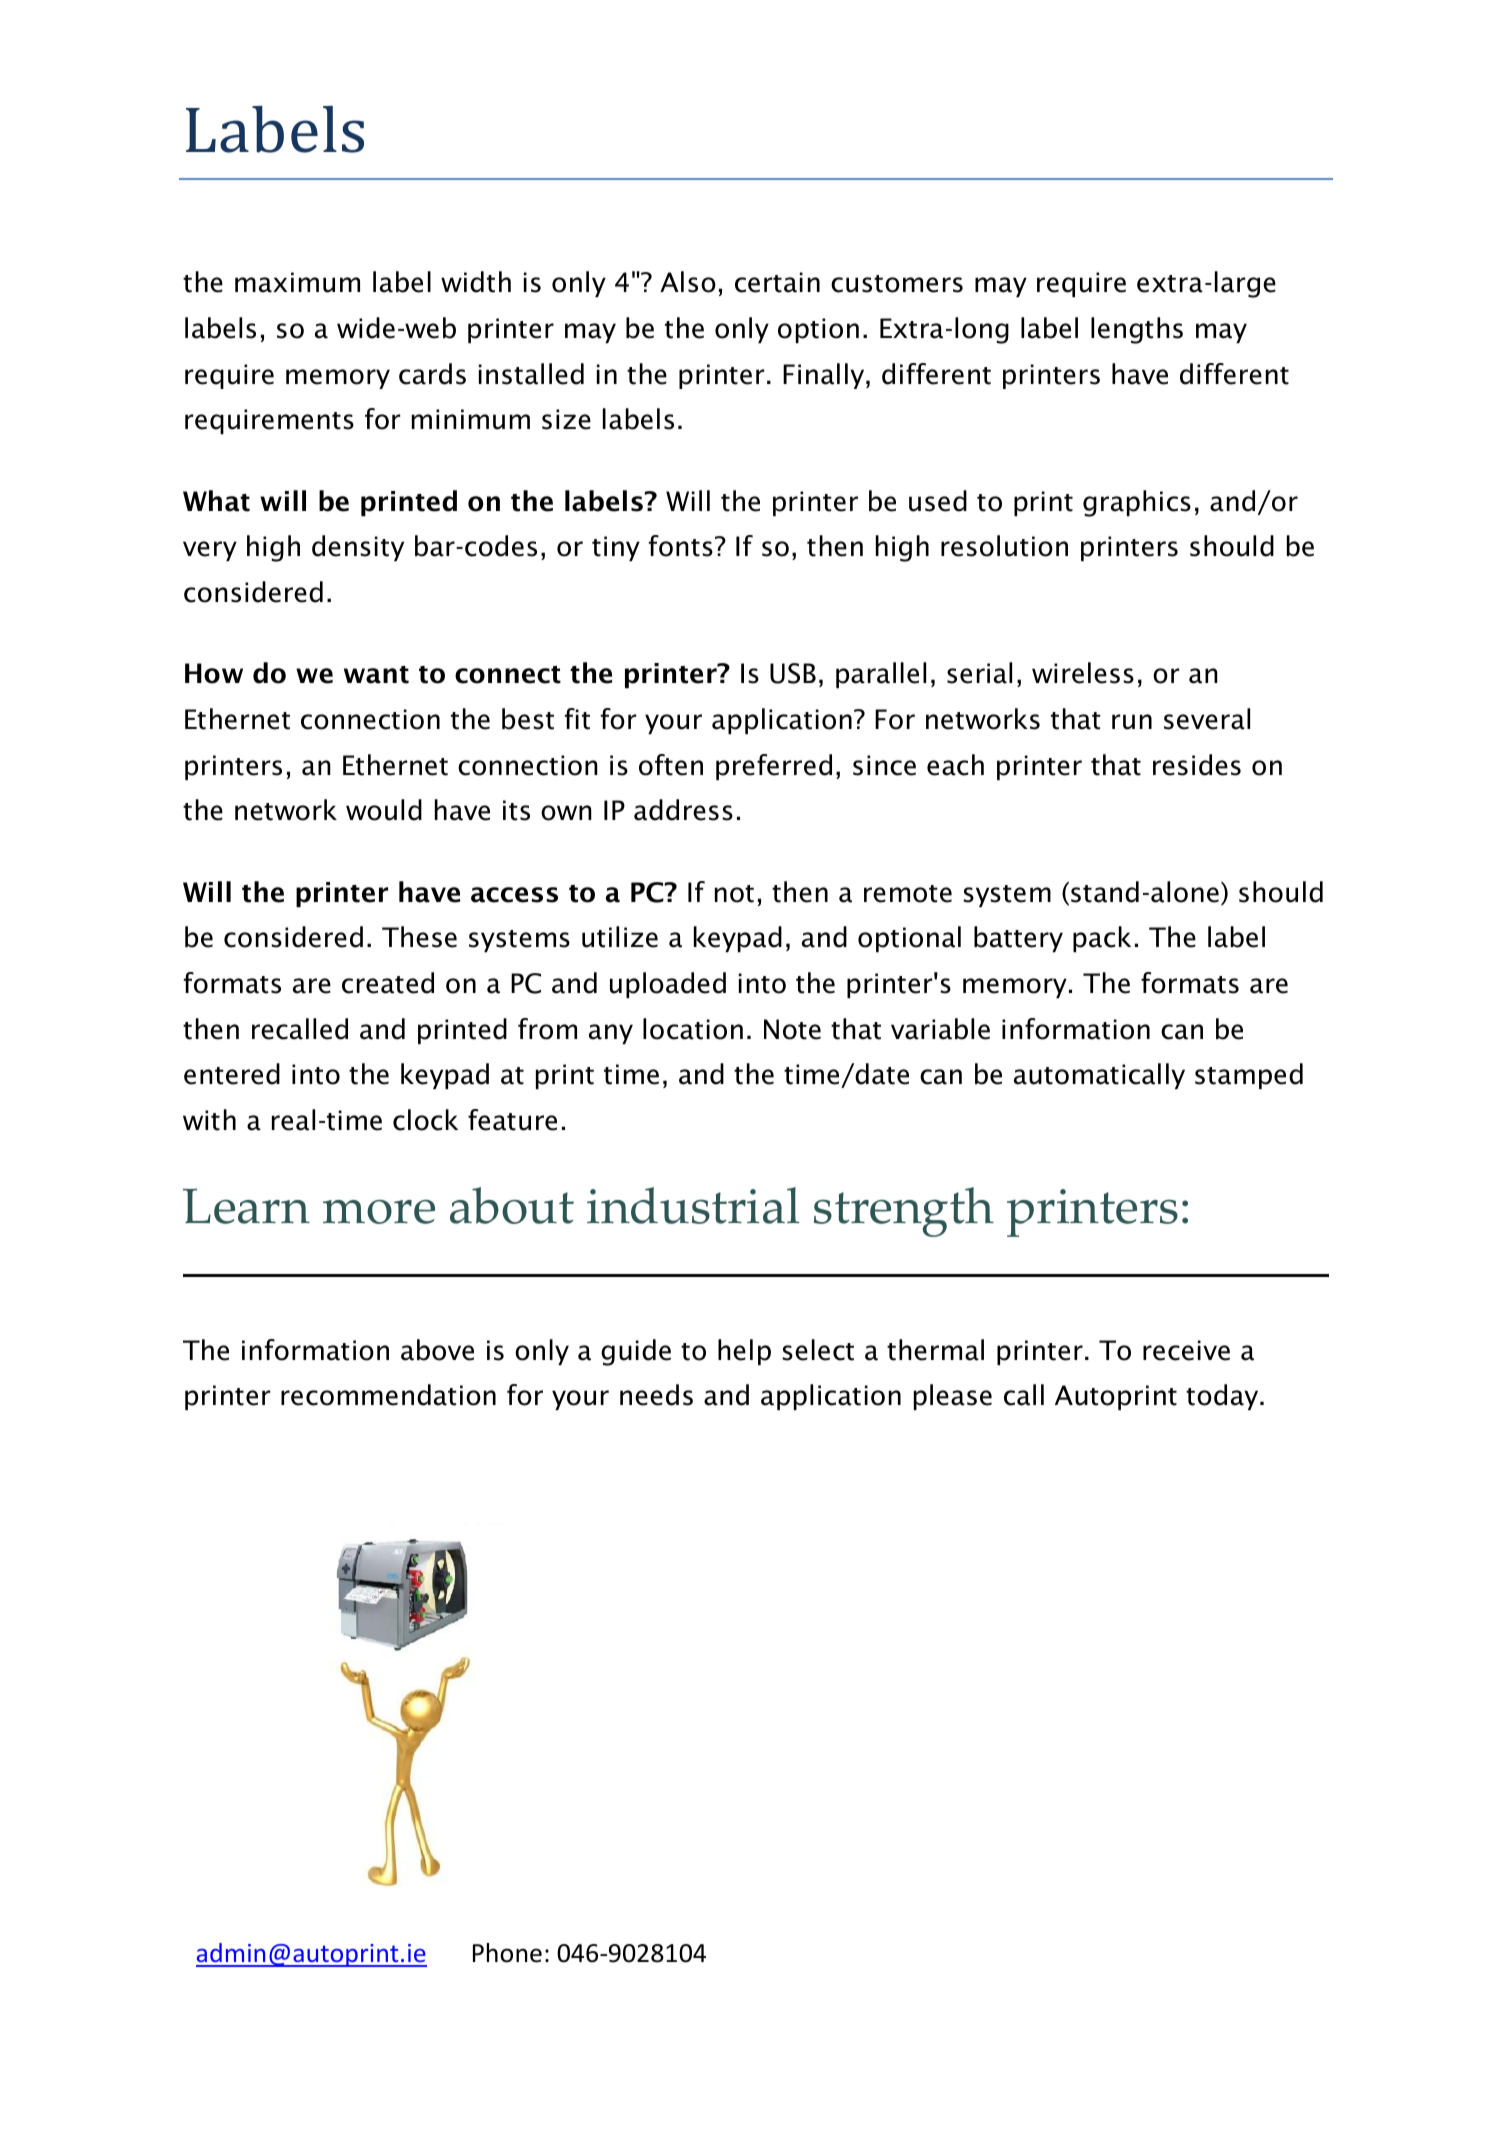 The image size is (1512, 2138). What do you see at coordinates (656, 1395) in the page?
I see `needs` at bounding box center [656, 1395].
